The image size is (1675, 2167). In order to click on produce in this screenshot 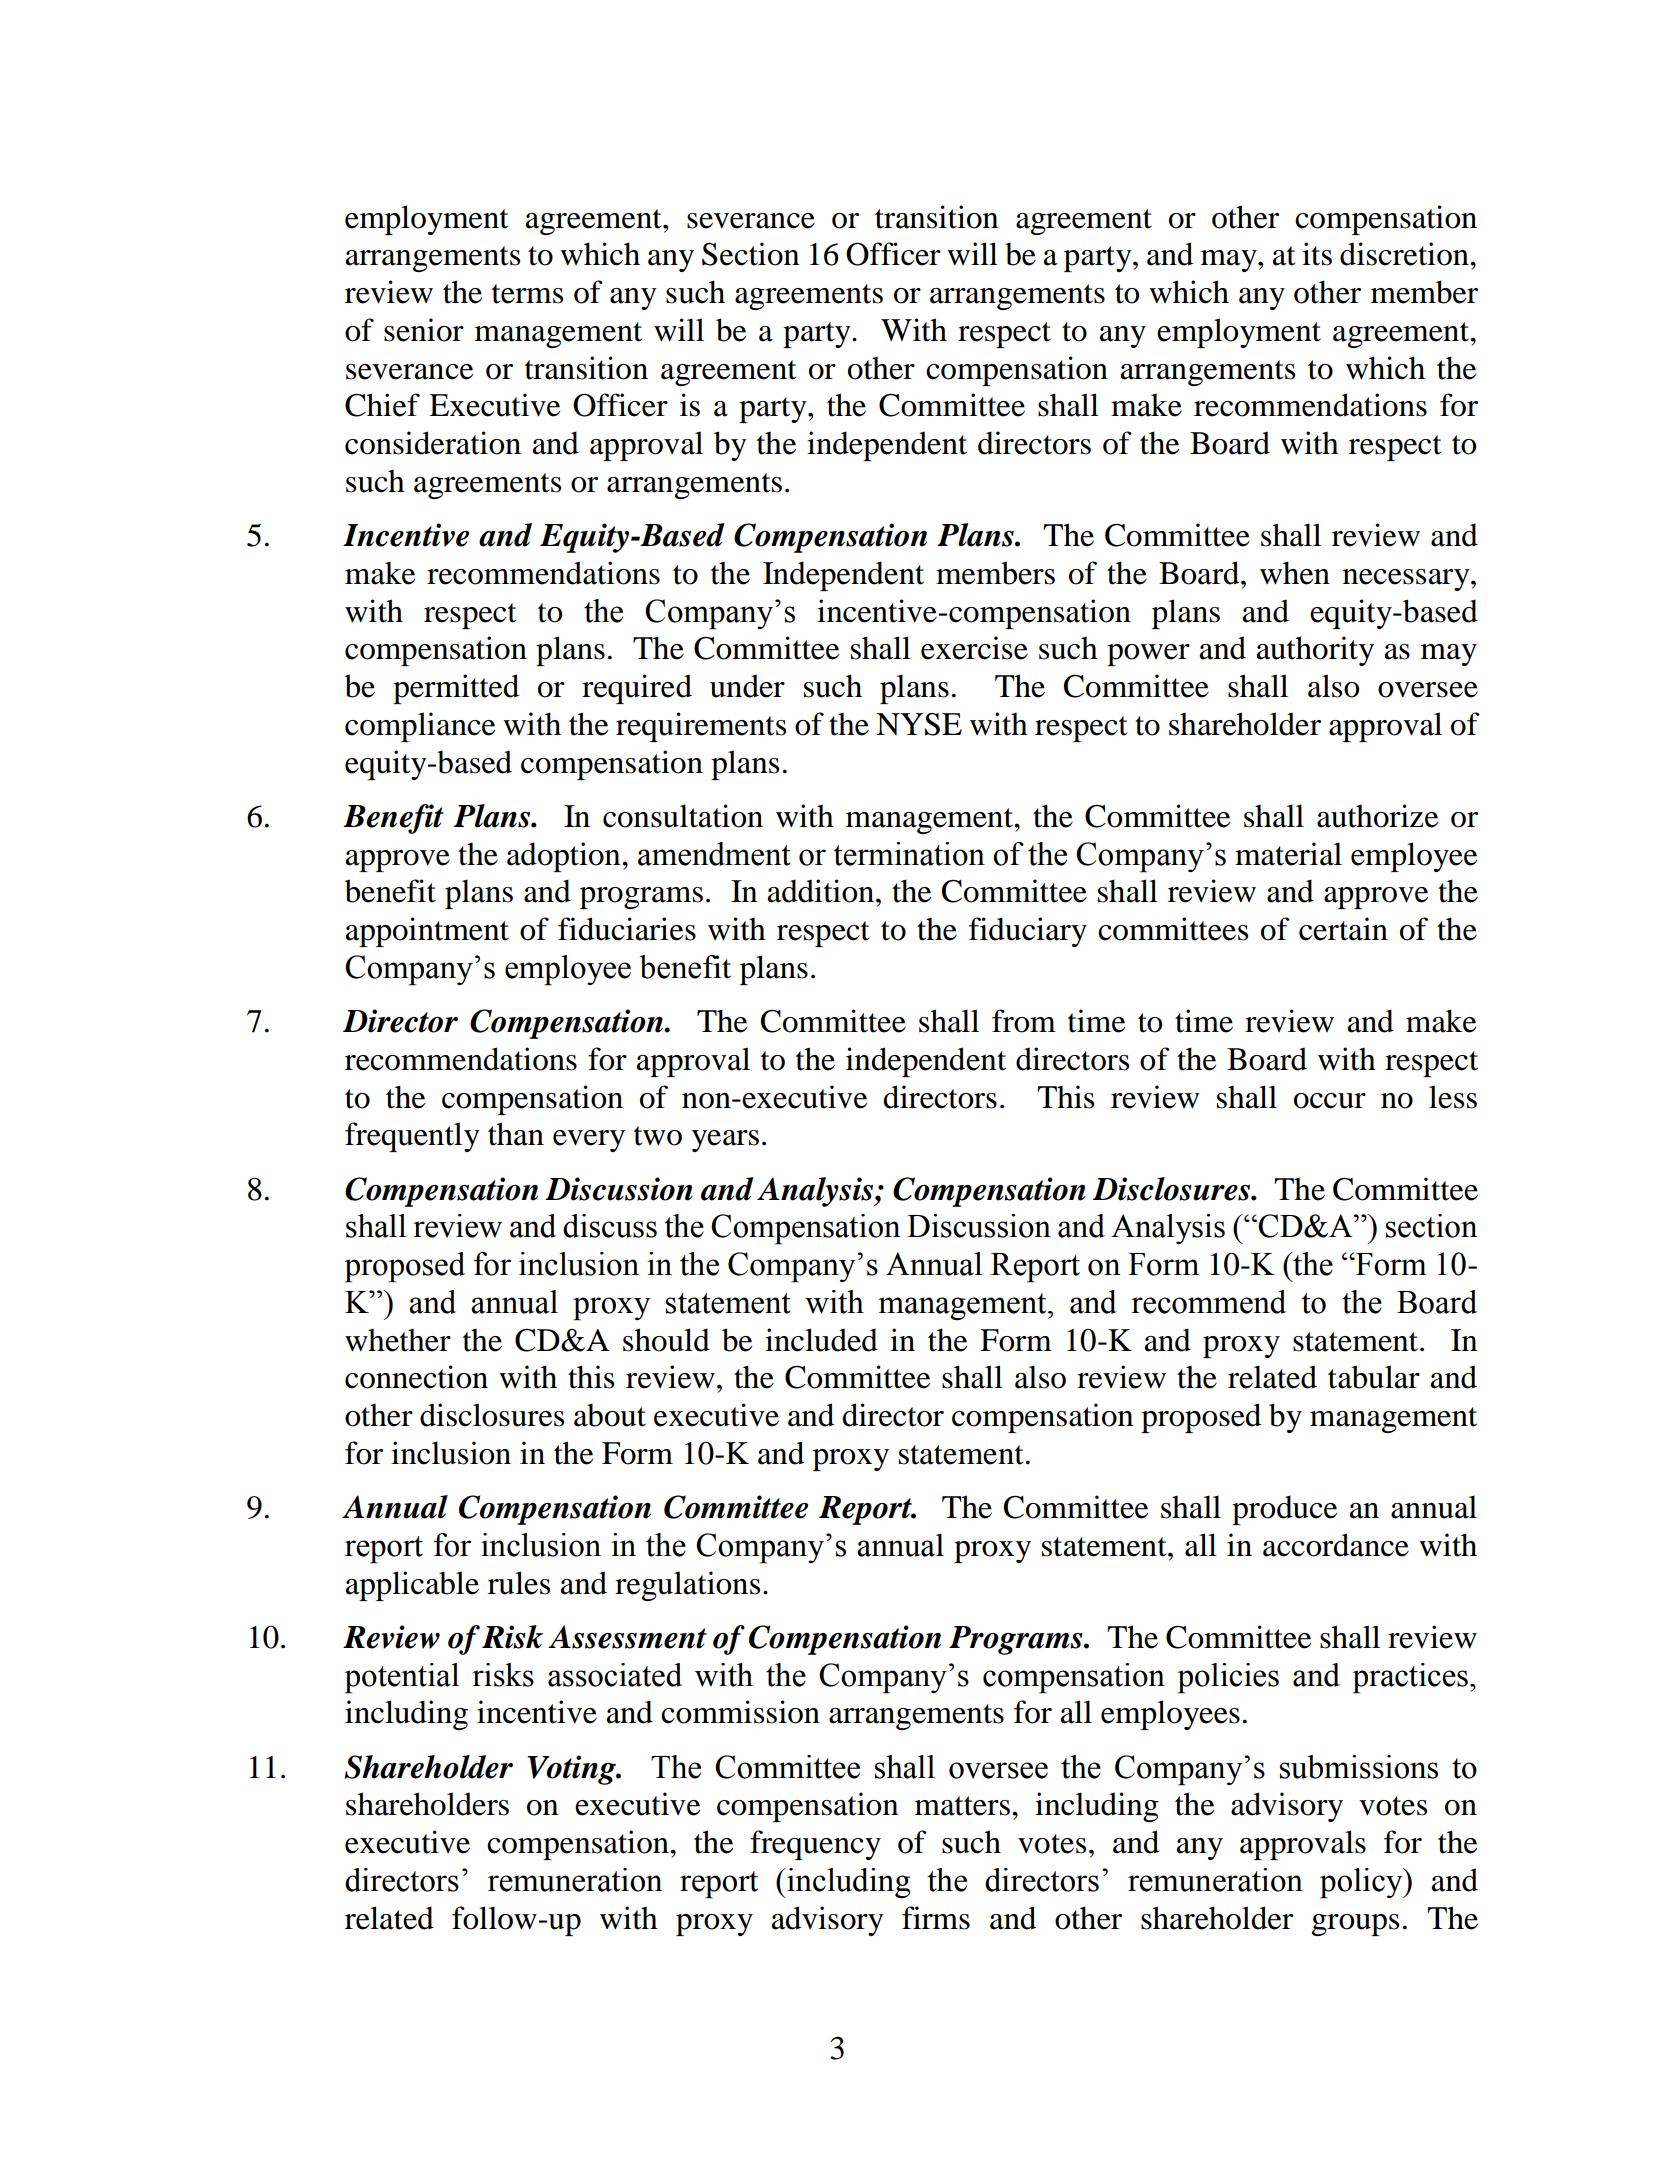, I will do `click(1284, 1510)`.
